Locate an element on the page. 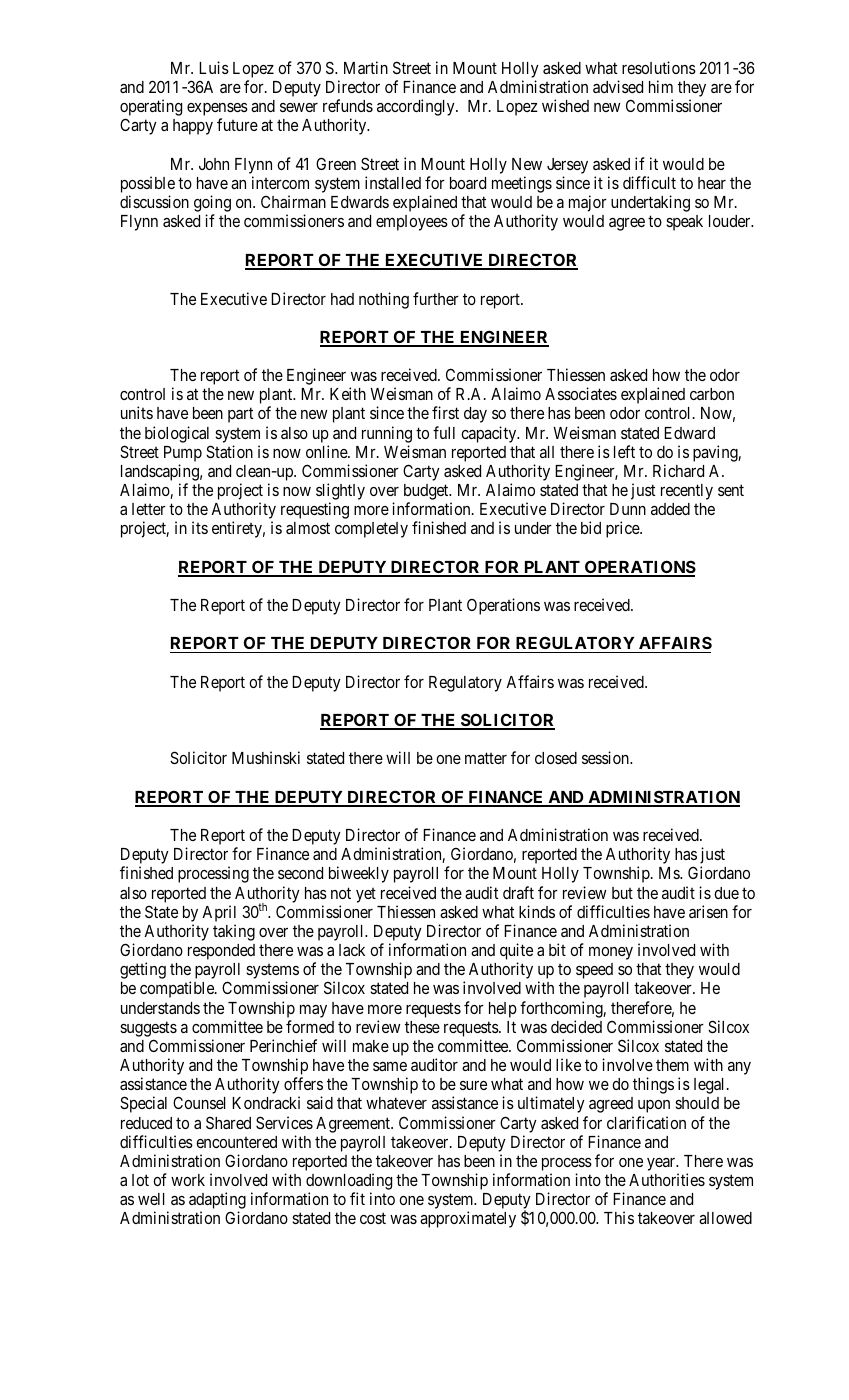  approximately is located at coordinates (468, 1219).
